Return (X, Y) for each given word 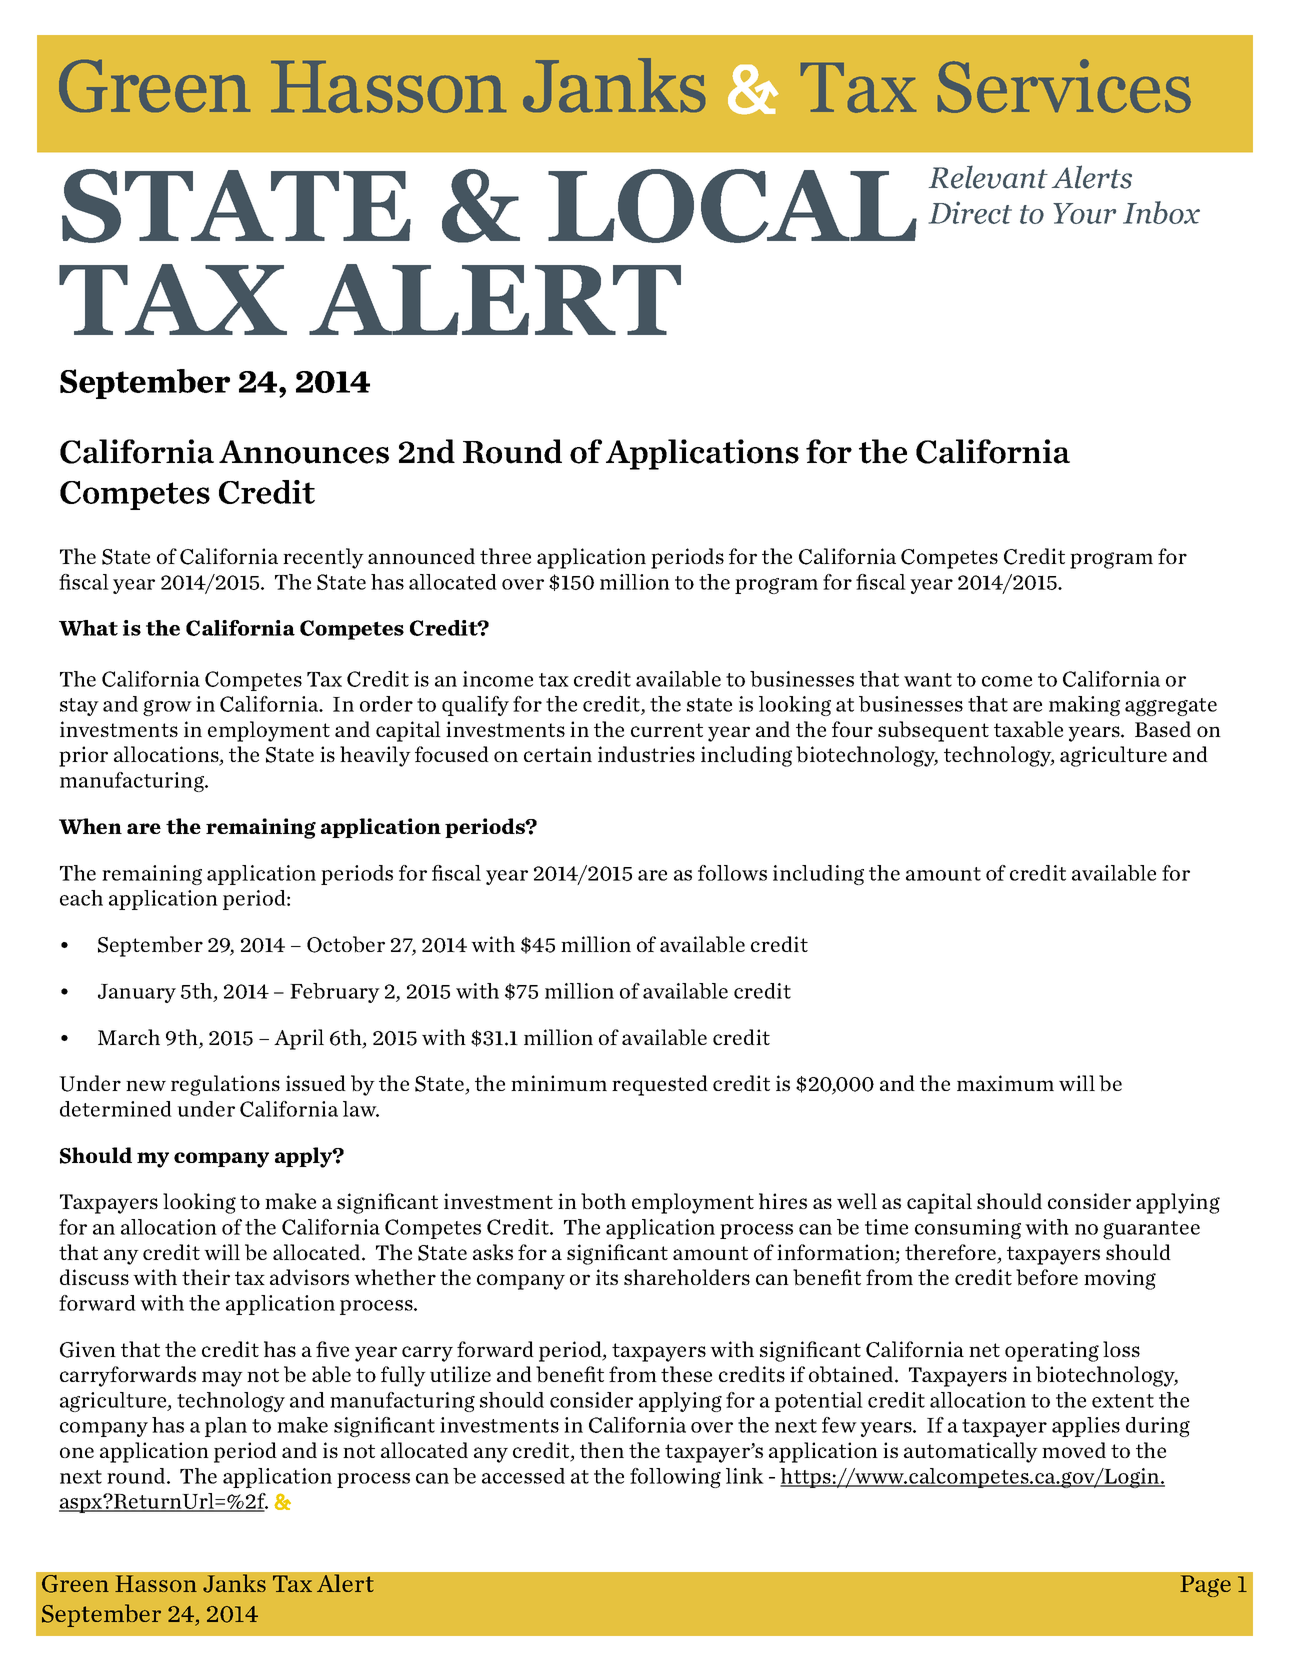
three (505, 556)
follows (732, 873)
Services (1064, 86)
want (928, 680)
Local (732, 206)
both (603, 1201)
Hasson (156, 1583)
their (206, 1277)
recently (323, 558)
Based (1163, 729)
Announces (304, 452)
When (90, 826)
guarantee (1151, 1230)
